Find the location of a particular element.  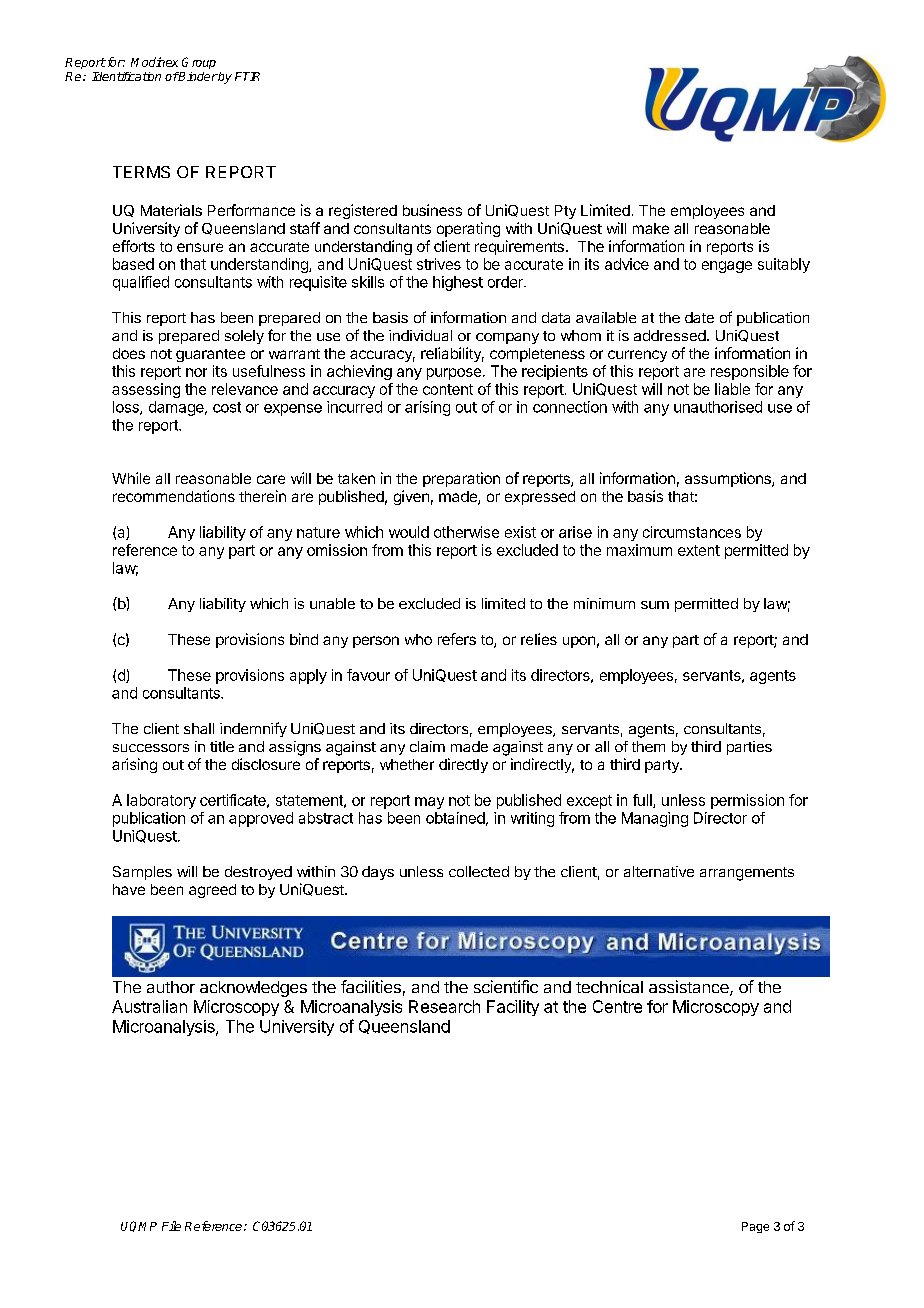

claim is located at coordinates (427, 746).
